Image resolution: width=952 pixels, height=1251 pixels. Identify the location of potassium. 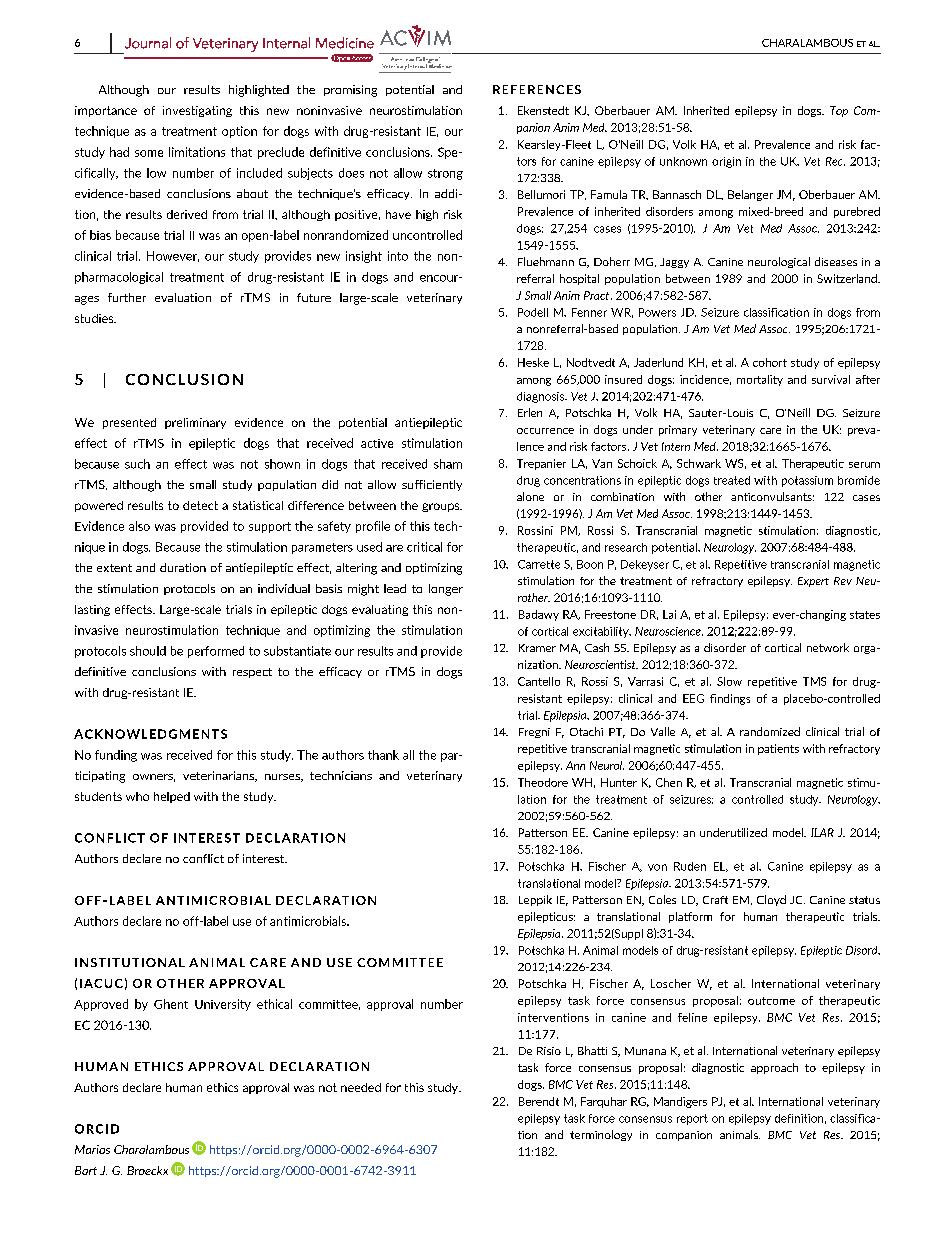
(807, 481).
